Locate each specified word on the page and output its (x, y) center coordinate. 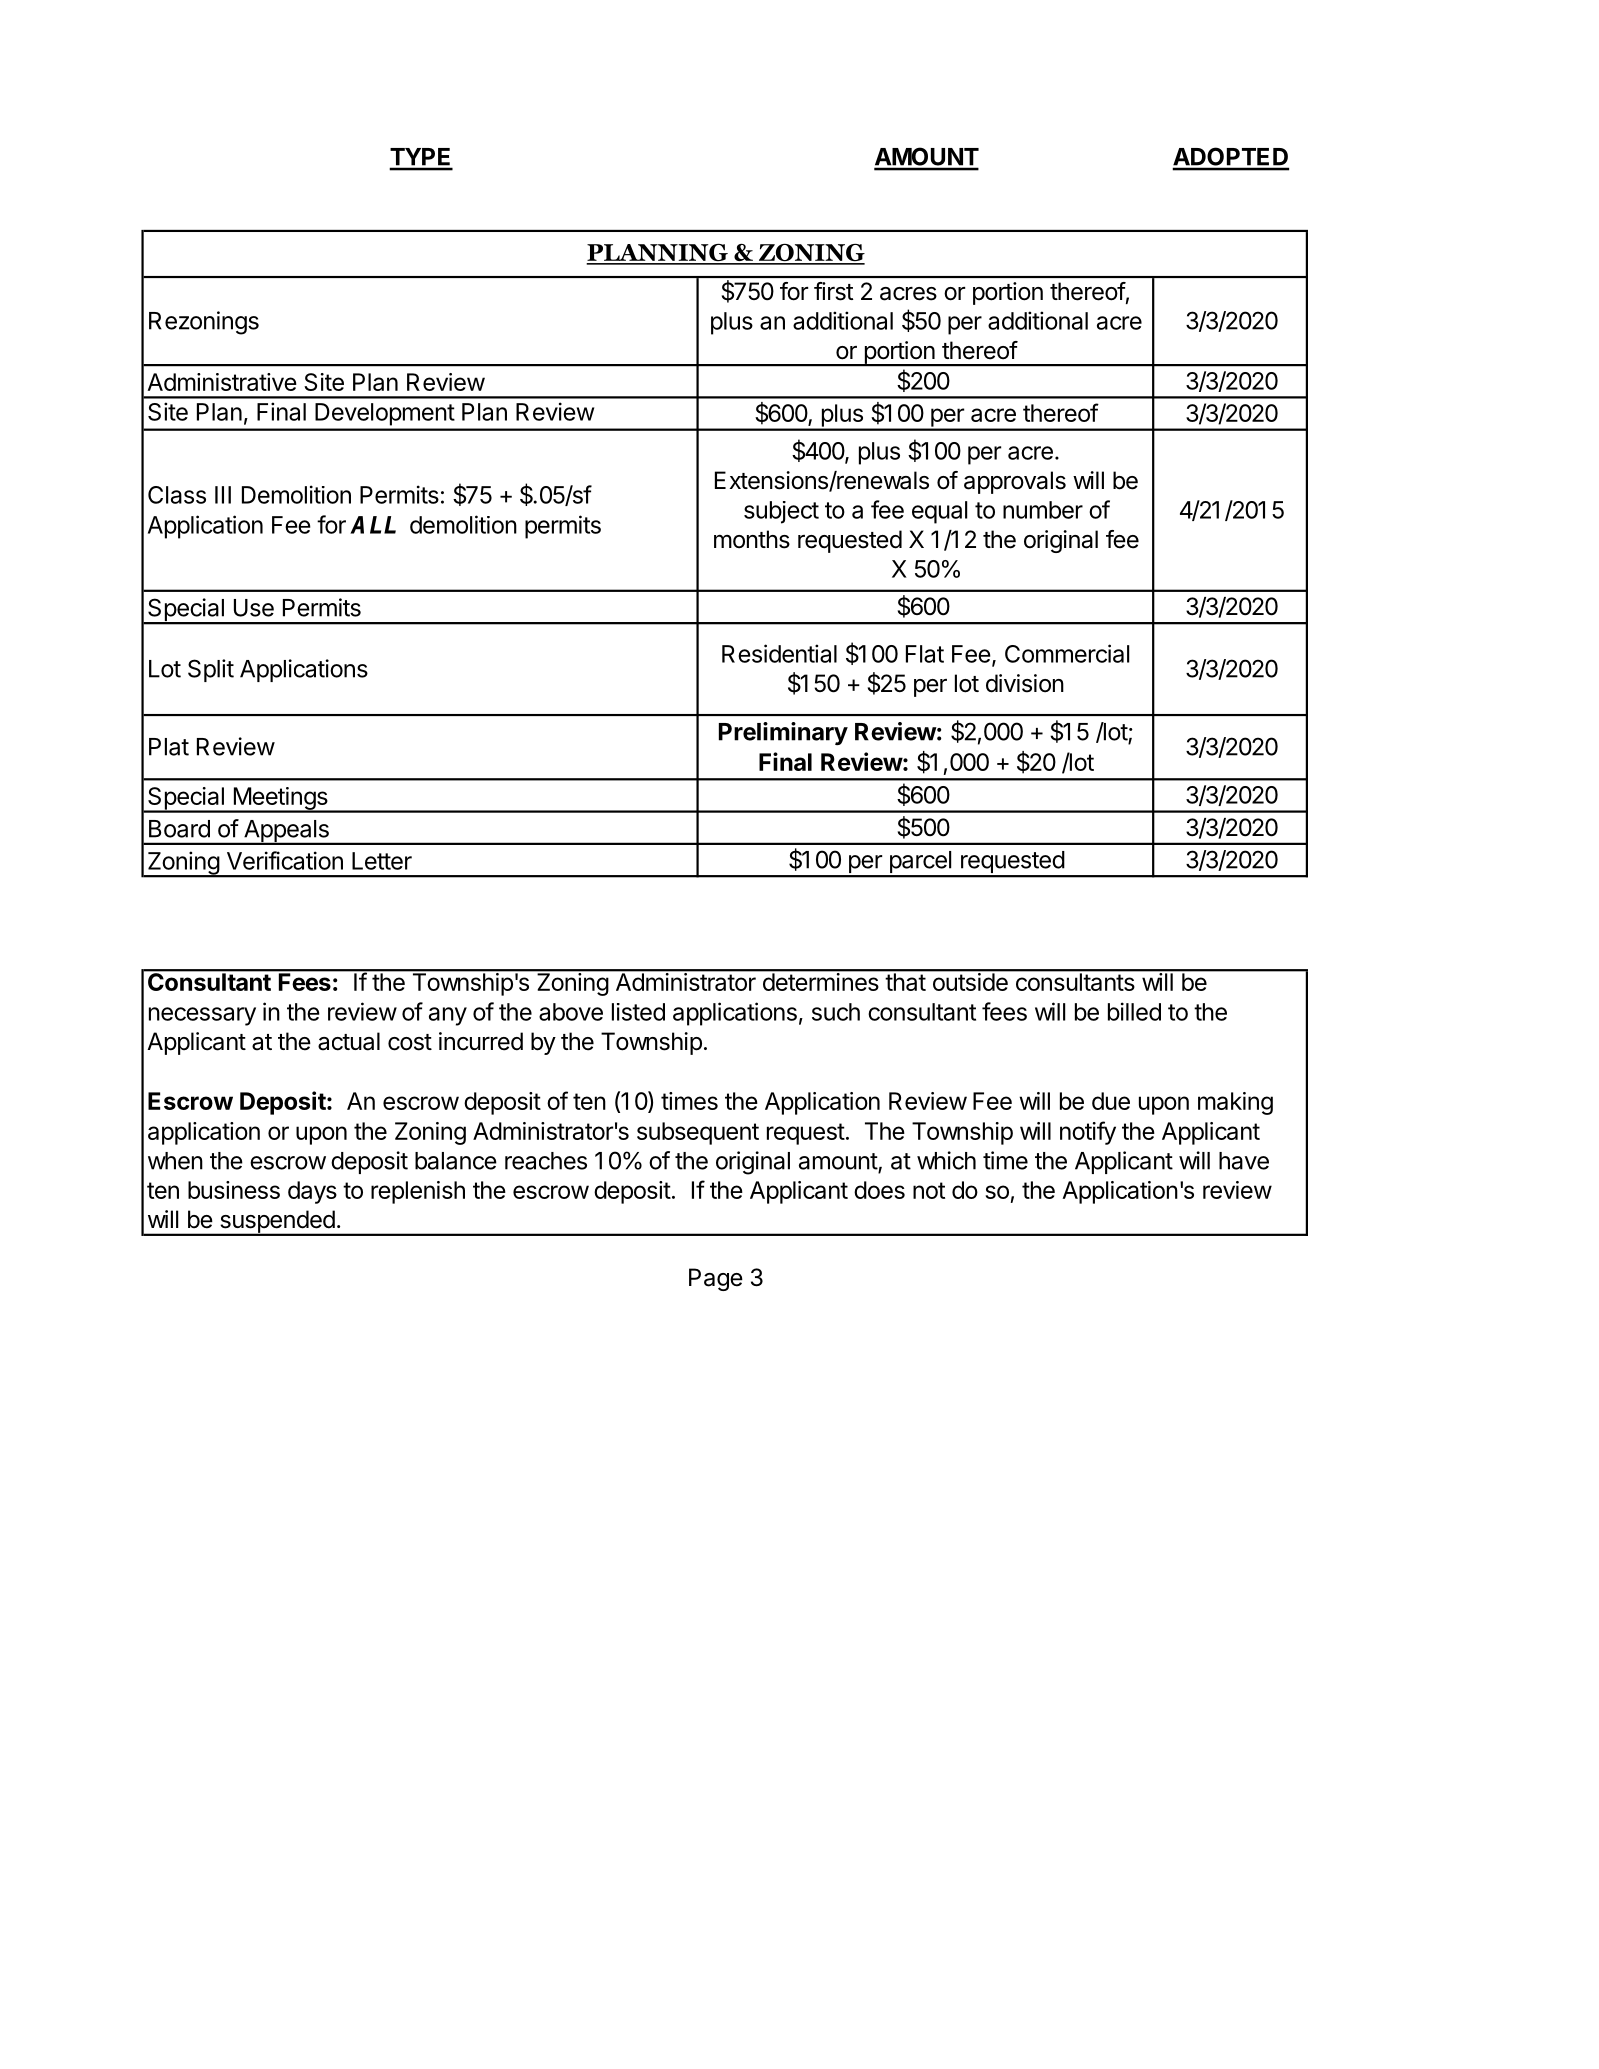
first (834, 291)
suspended (277, 1222)
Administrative (222, 382)
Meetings (280, 800)
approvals (1015, 482)
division (1025, 683)
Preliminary (783, 733)
